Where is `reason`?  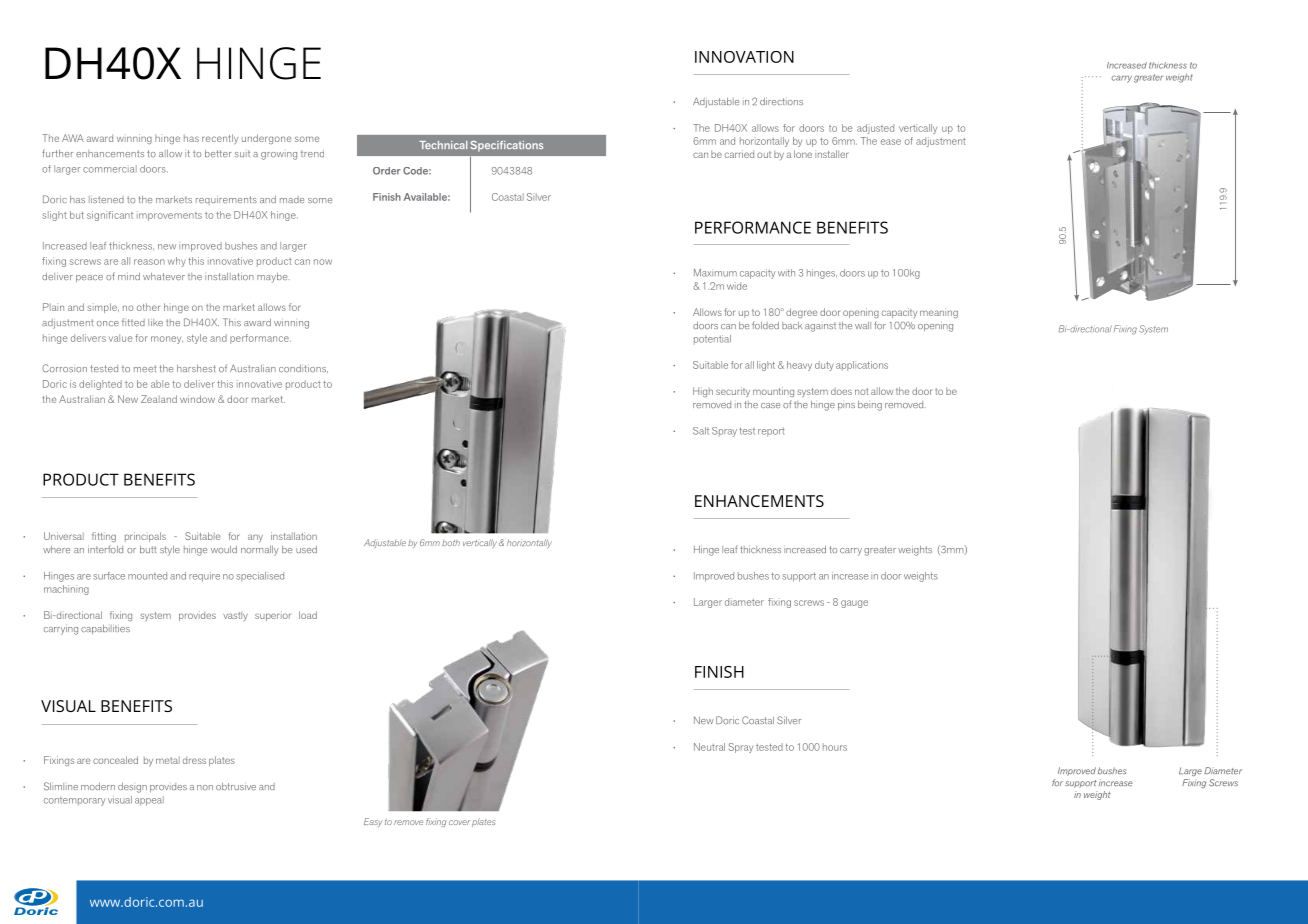 reason is located at coordinates (149, 262).
